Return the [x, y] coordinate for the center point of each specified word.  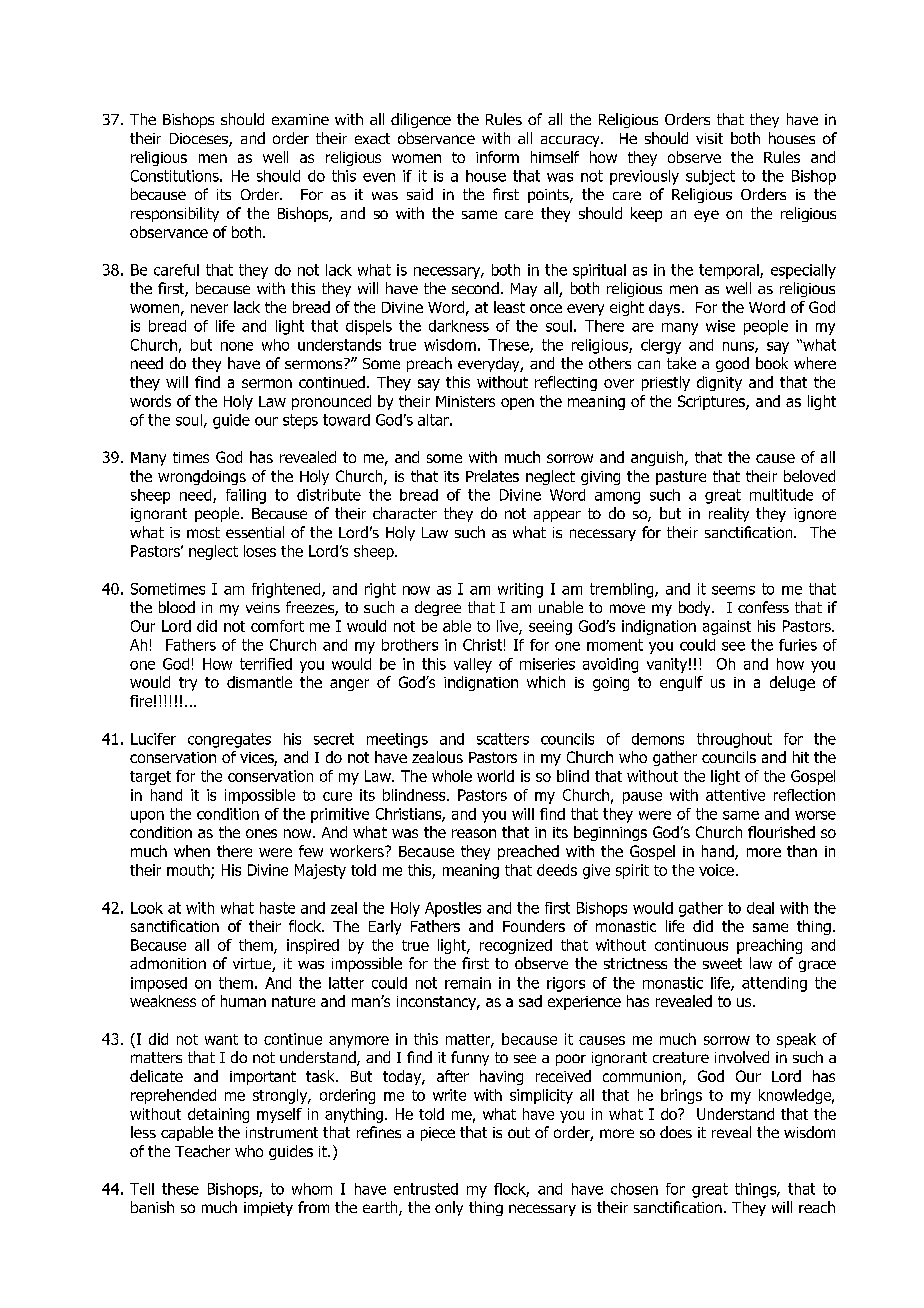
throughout [734, 740]
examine [300, 119]
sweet [722, 963]
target [150, 778]
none [237, 346]
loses [260, 551]
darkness [459, 326]
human [243, 1001]
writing [520, 590]
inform [497, 157]
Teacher [202, 1151]
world [495, 776]
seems [733, 590]
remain [468, 983]
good [732, 364]
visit [709, 138]
